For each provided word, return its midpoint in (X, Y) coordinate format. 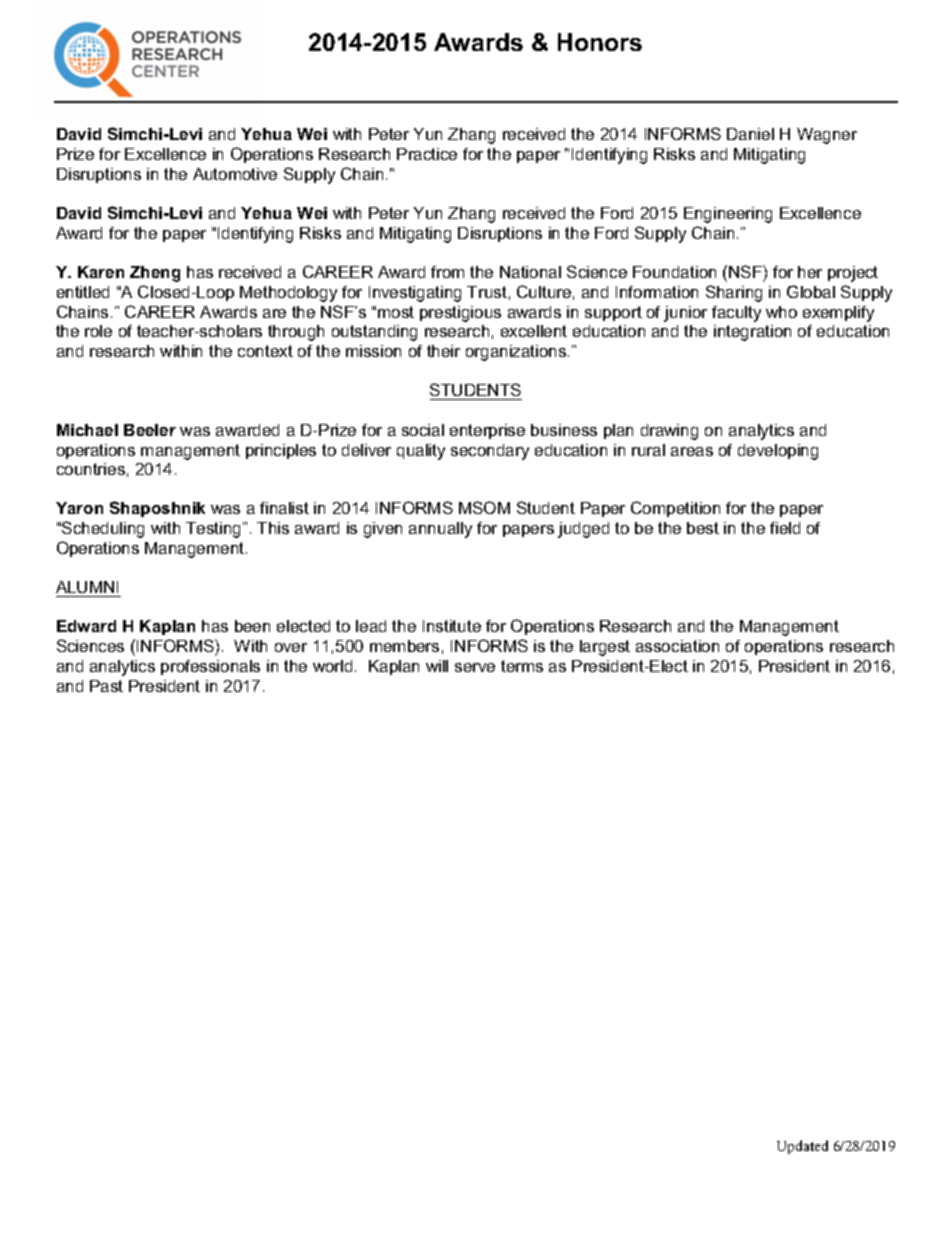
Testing (215, 530)
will (437, 666)
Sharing (734, 293)
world (332, 666)
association (677, 646)
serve (475, 667)
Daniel (750, 134)
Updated (802, 1147)
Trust (487, 292)
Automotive (235, 174)
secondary (490, 452)
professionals (210, 667)
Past (106, 686)
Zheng (155, 274)
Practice (427, 154)
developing (778, 452)
